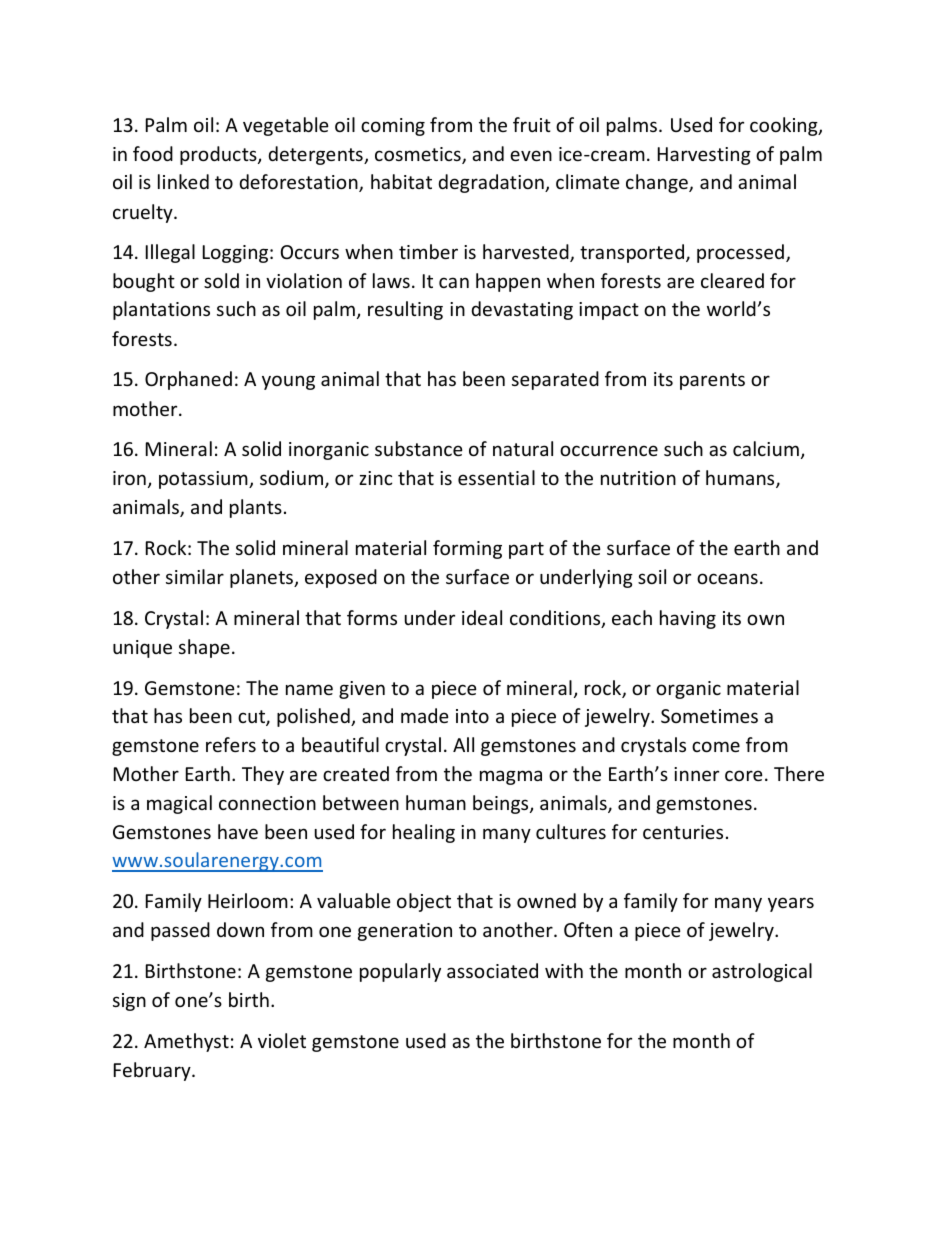 This screenshot has width=952, height=1233. Describe the element at coordinates (762, 972) in the screenshot. I see `astrological` at that location.
